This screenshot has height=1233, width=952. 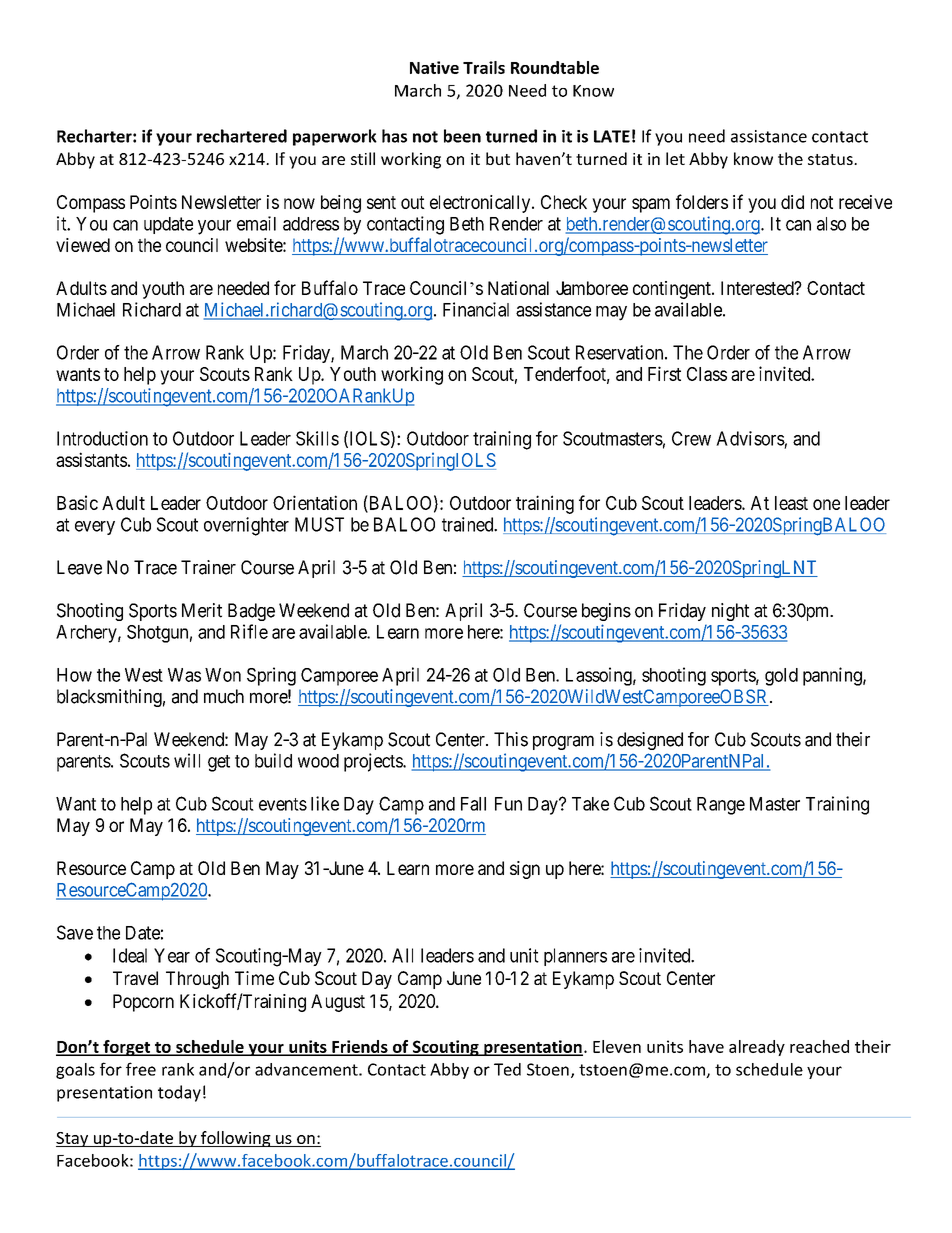 I want to click on already, so click(x=757, y=1048).
